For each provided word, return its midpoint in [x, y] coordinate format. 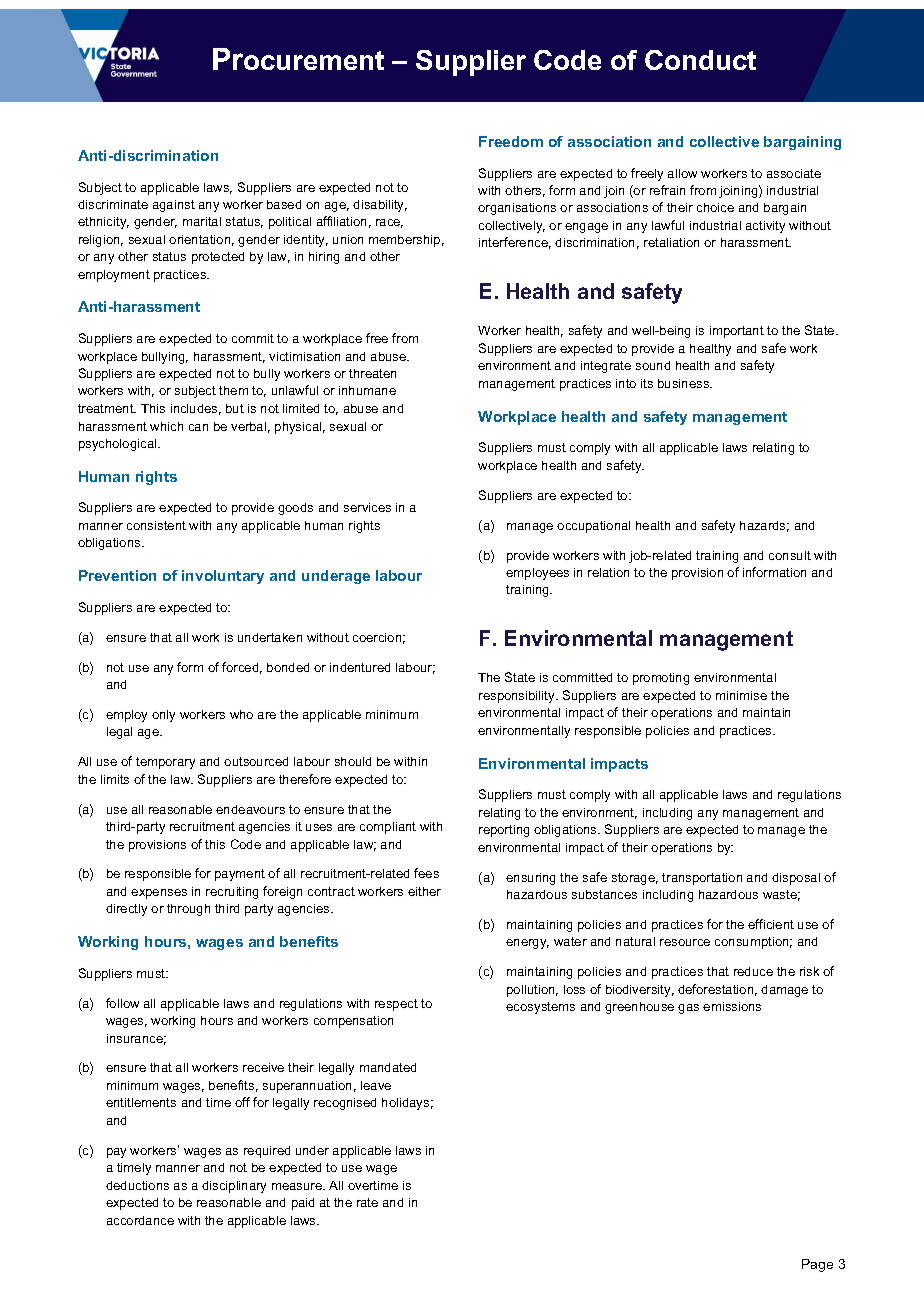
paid [303, 1204]
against [174, 206]
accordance [140, 1220]
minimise [741, 695]
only [163, 716]
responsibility [518, 697]
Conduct [700, 60]
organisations [517, 209]
